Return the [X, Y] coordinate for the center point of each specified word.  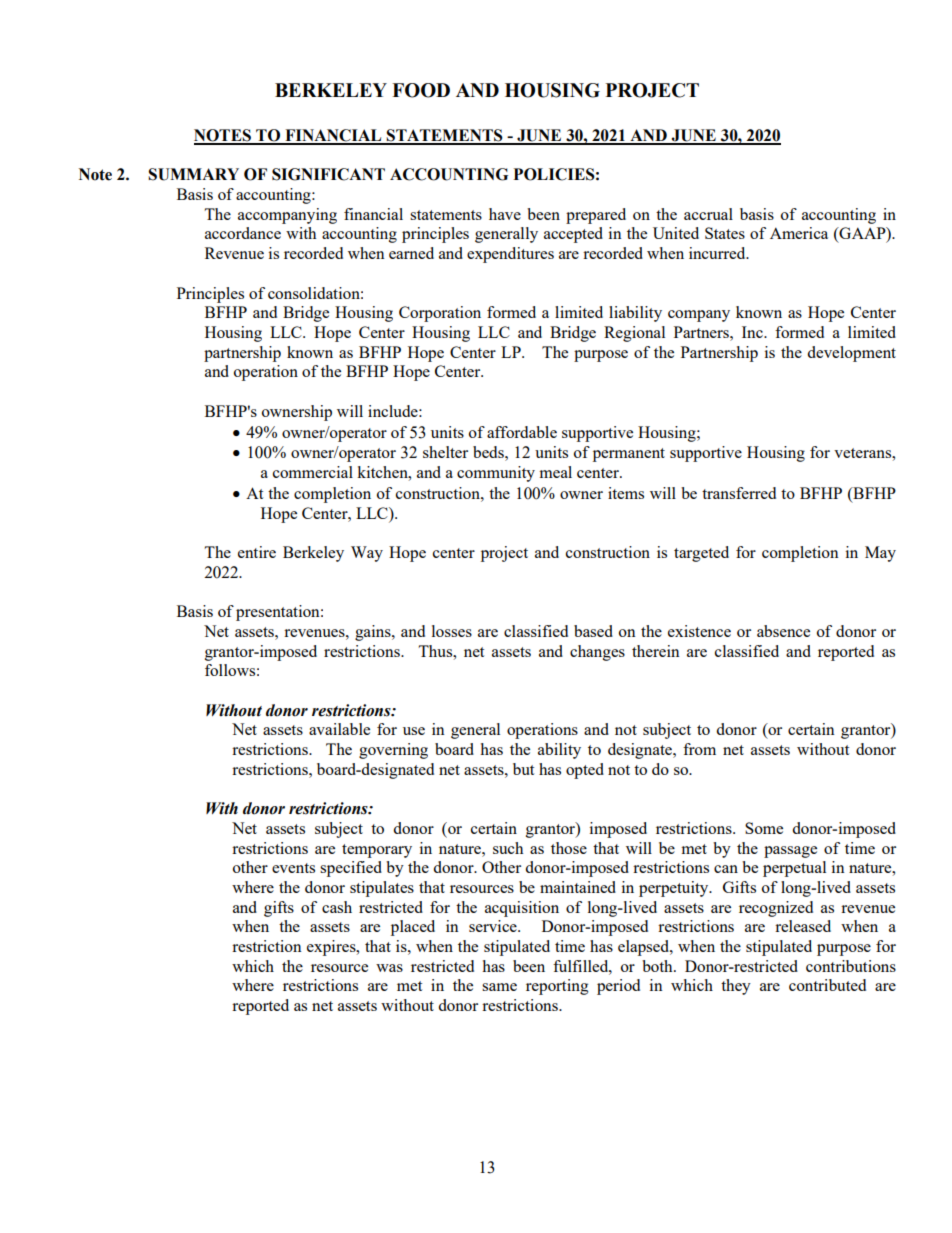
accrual [708, 214]
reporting [557, 987]
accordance [243, 233]
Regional [634, 334]
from [699, 749]
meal [555, 472]
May [880, 554]
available [339, 729]
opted [585, 771]
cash [337, 907]
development [851, 354]
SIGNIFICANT [328, 174]
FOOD [421, 90]
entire [257, 552]
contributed [827, 985]
